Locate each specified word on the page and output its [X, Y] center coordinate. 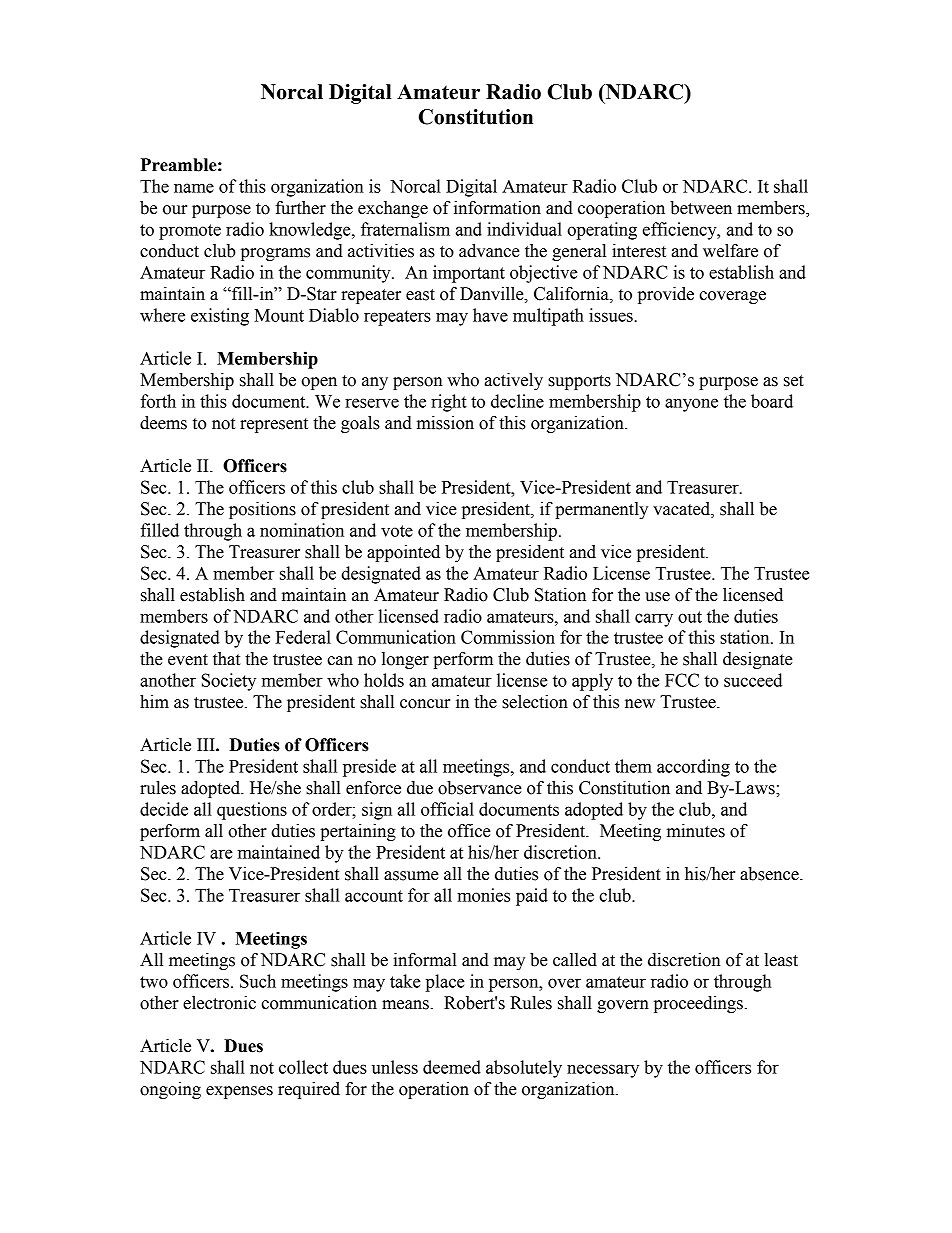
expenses [239, 1092]
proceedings [698, 1004]
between [701, 208]
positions [262, 510]
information [497, 208]
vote [397, 531]
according [693, 768]
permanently [601, 510]
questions [252, 811]
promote [190, 232]
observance [480, 788]
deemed [452, 1067]
